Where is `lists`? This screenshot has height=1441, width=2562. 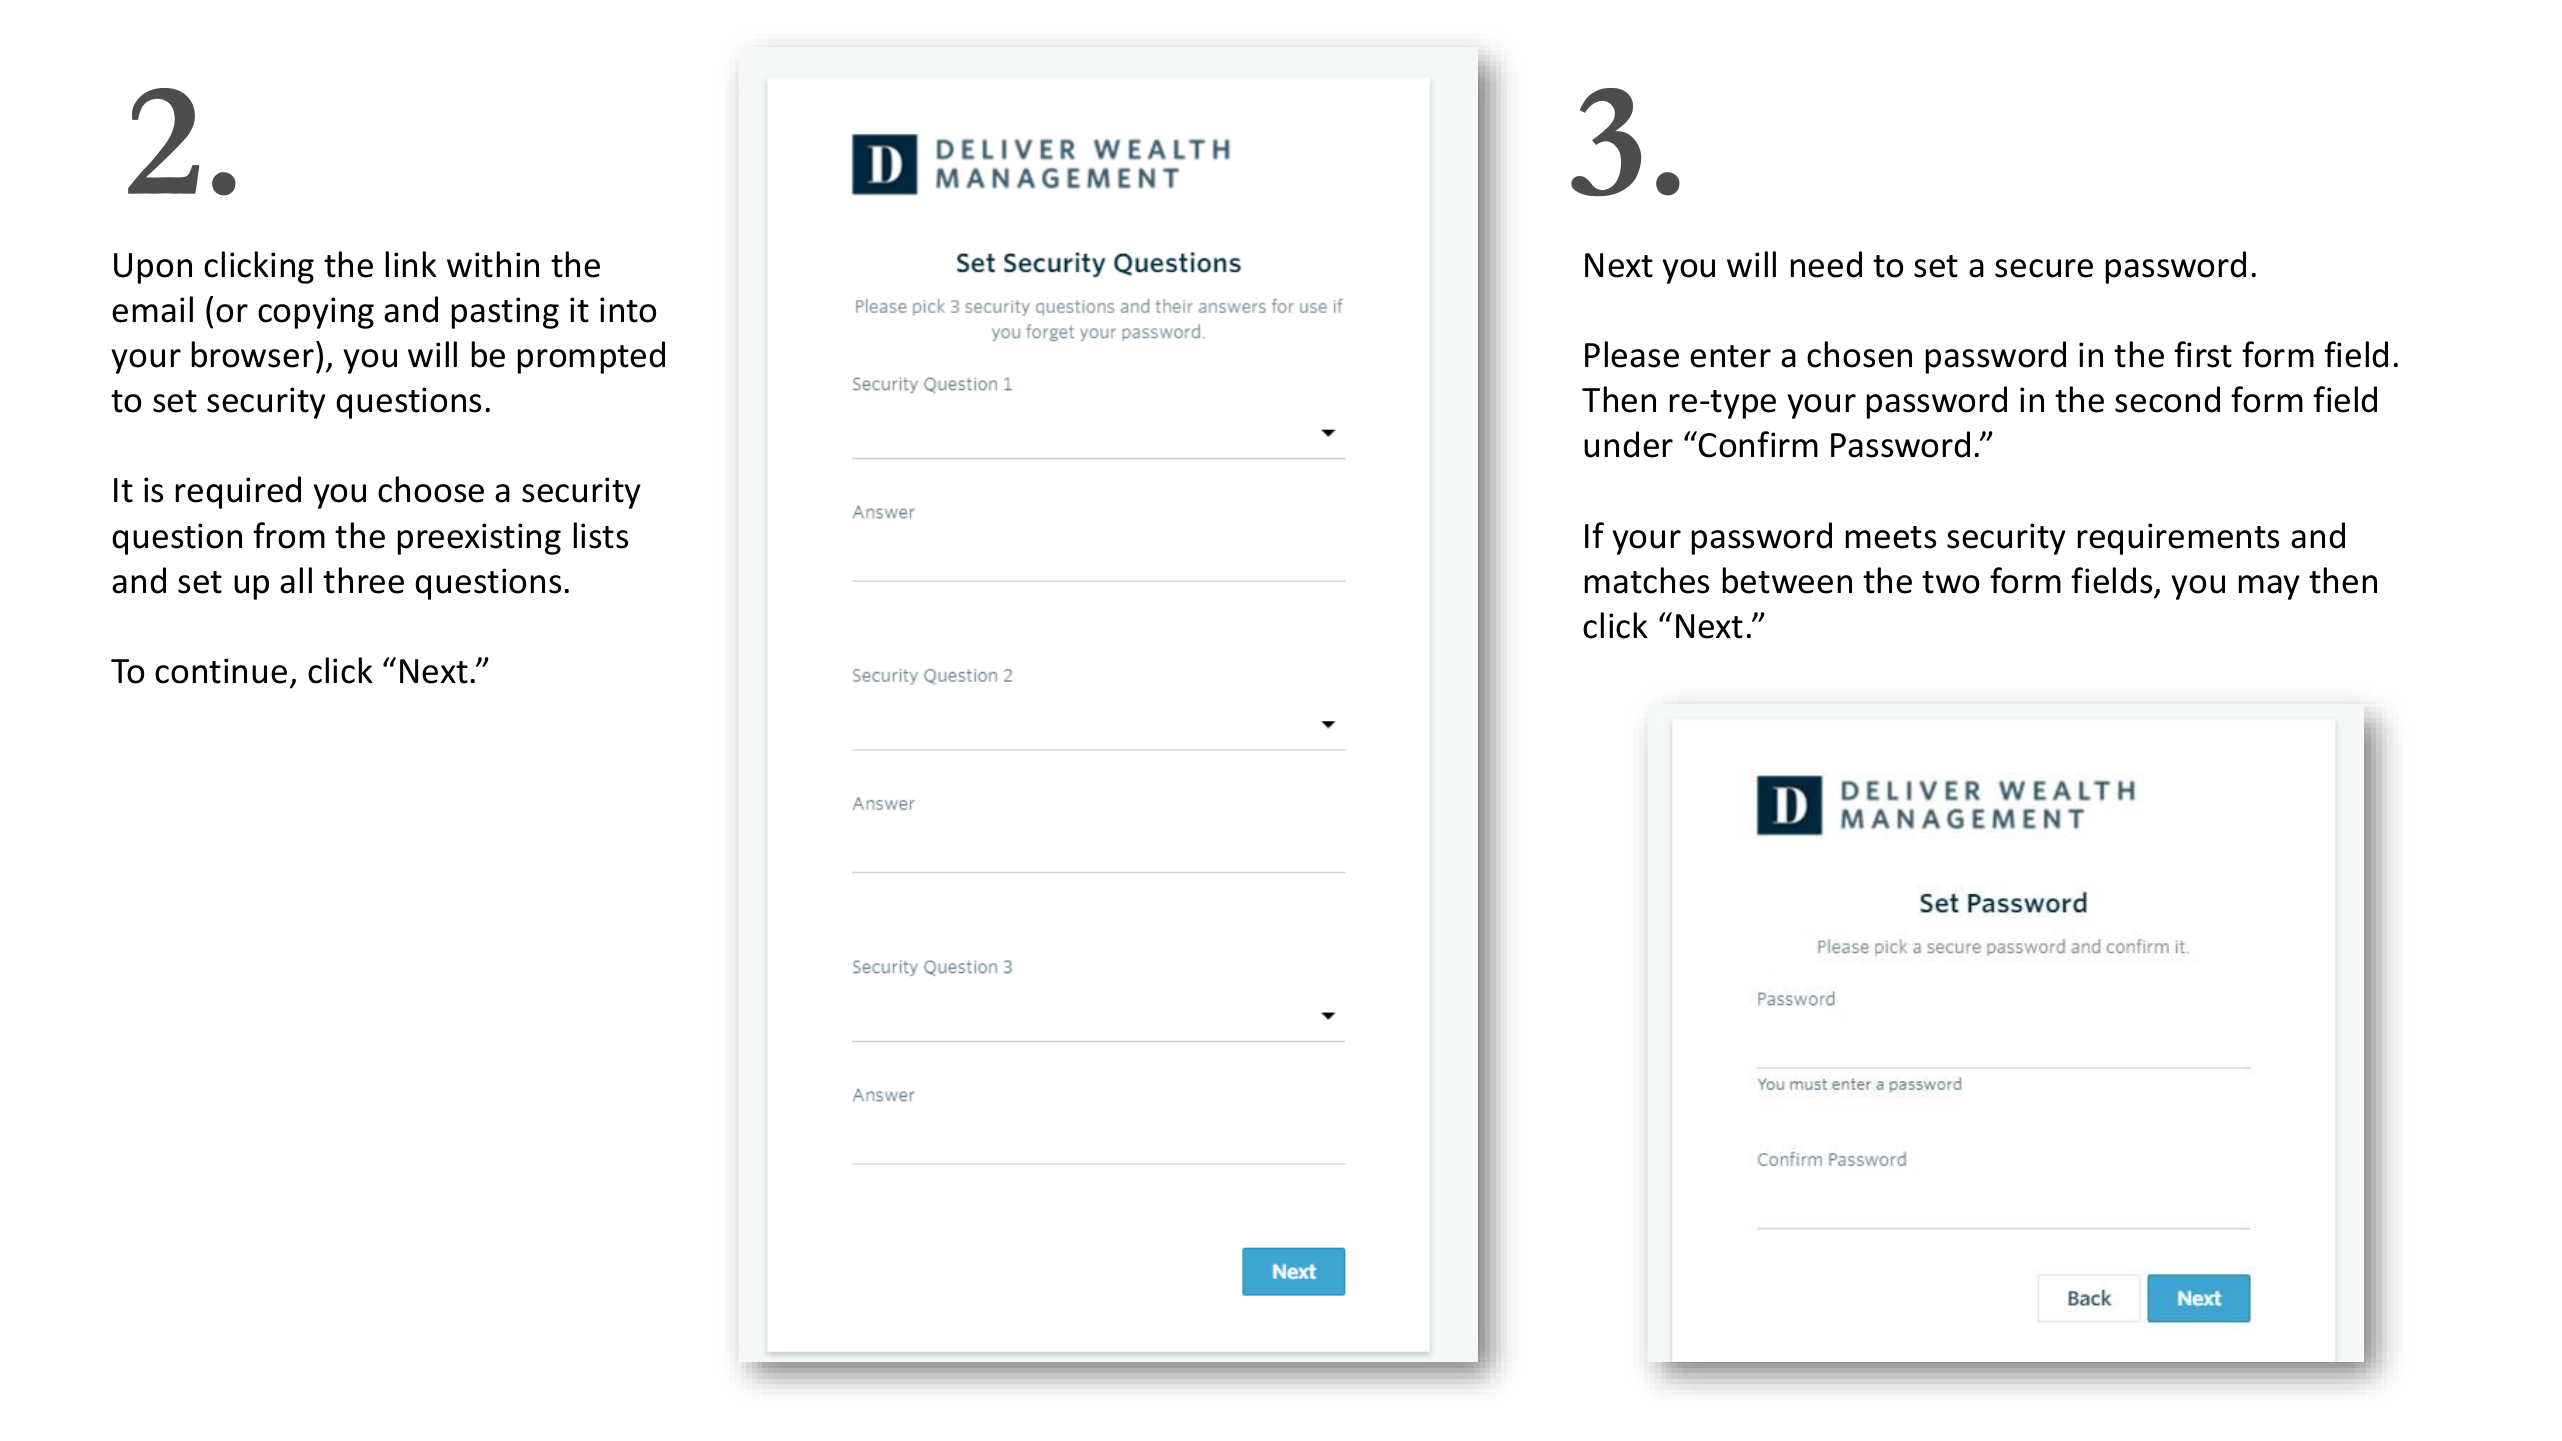
lists is located at coordinates (601, 535).
